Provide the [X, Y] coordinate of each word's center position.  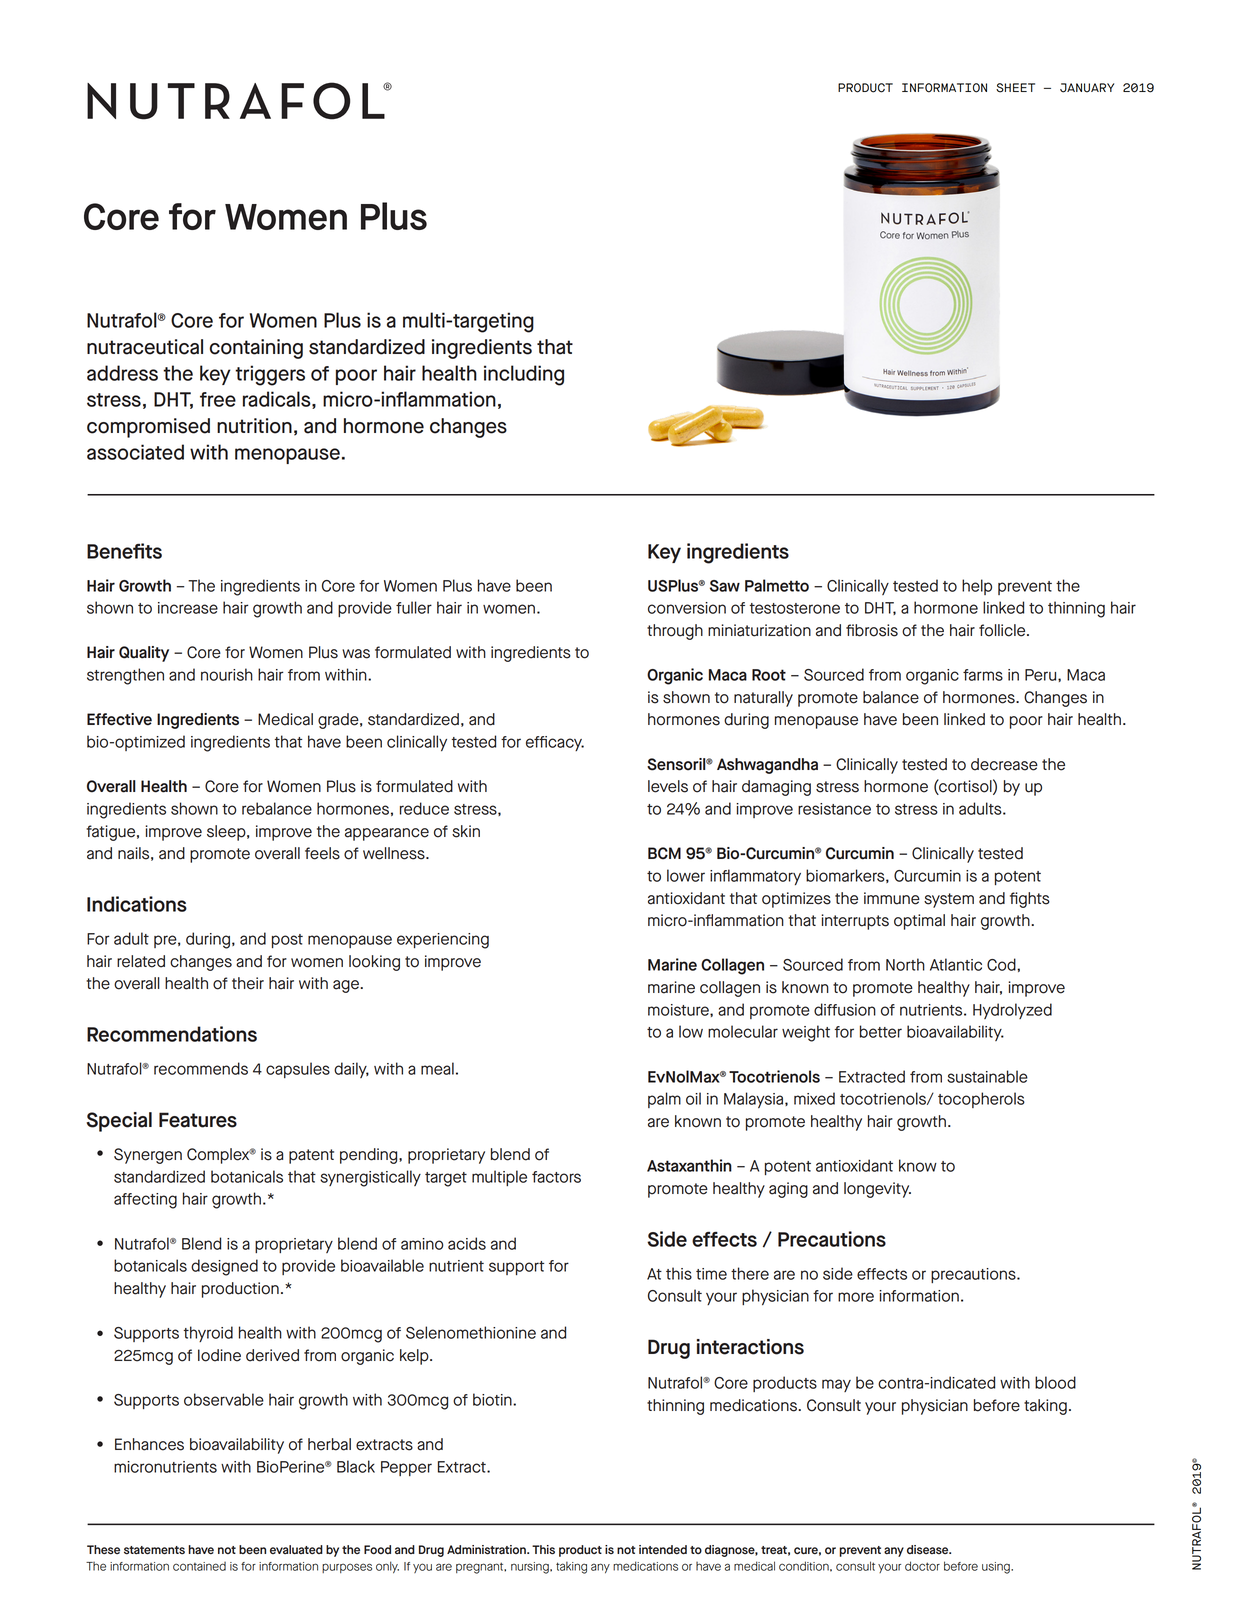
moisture [679, 1010]
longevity [877, 1190]
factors [556, 1177]
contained [199, 1566]
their [248, 983]
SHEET [1015, 88]
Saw [725, 586]
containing [256, 349]
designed [224, 1267]
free [218, 399]
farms [983, 675]
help [977, 587]
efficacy [555, 743]
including [524, 375]
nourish [227, 674]
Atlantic [956, 964]
